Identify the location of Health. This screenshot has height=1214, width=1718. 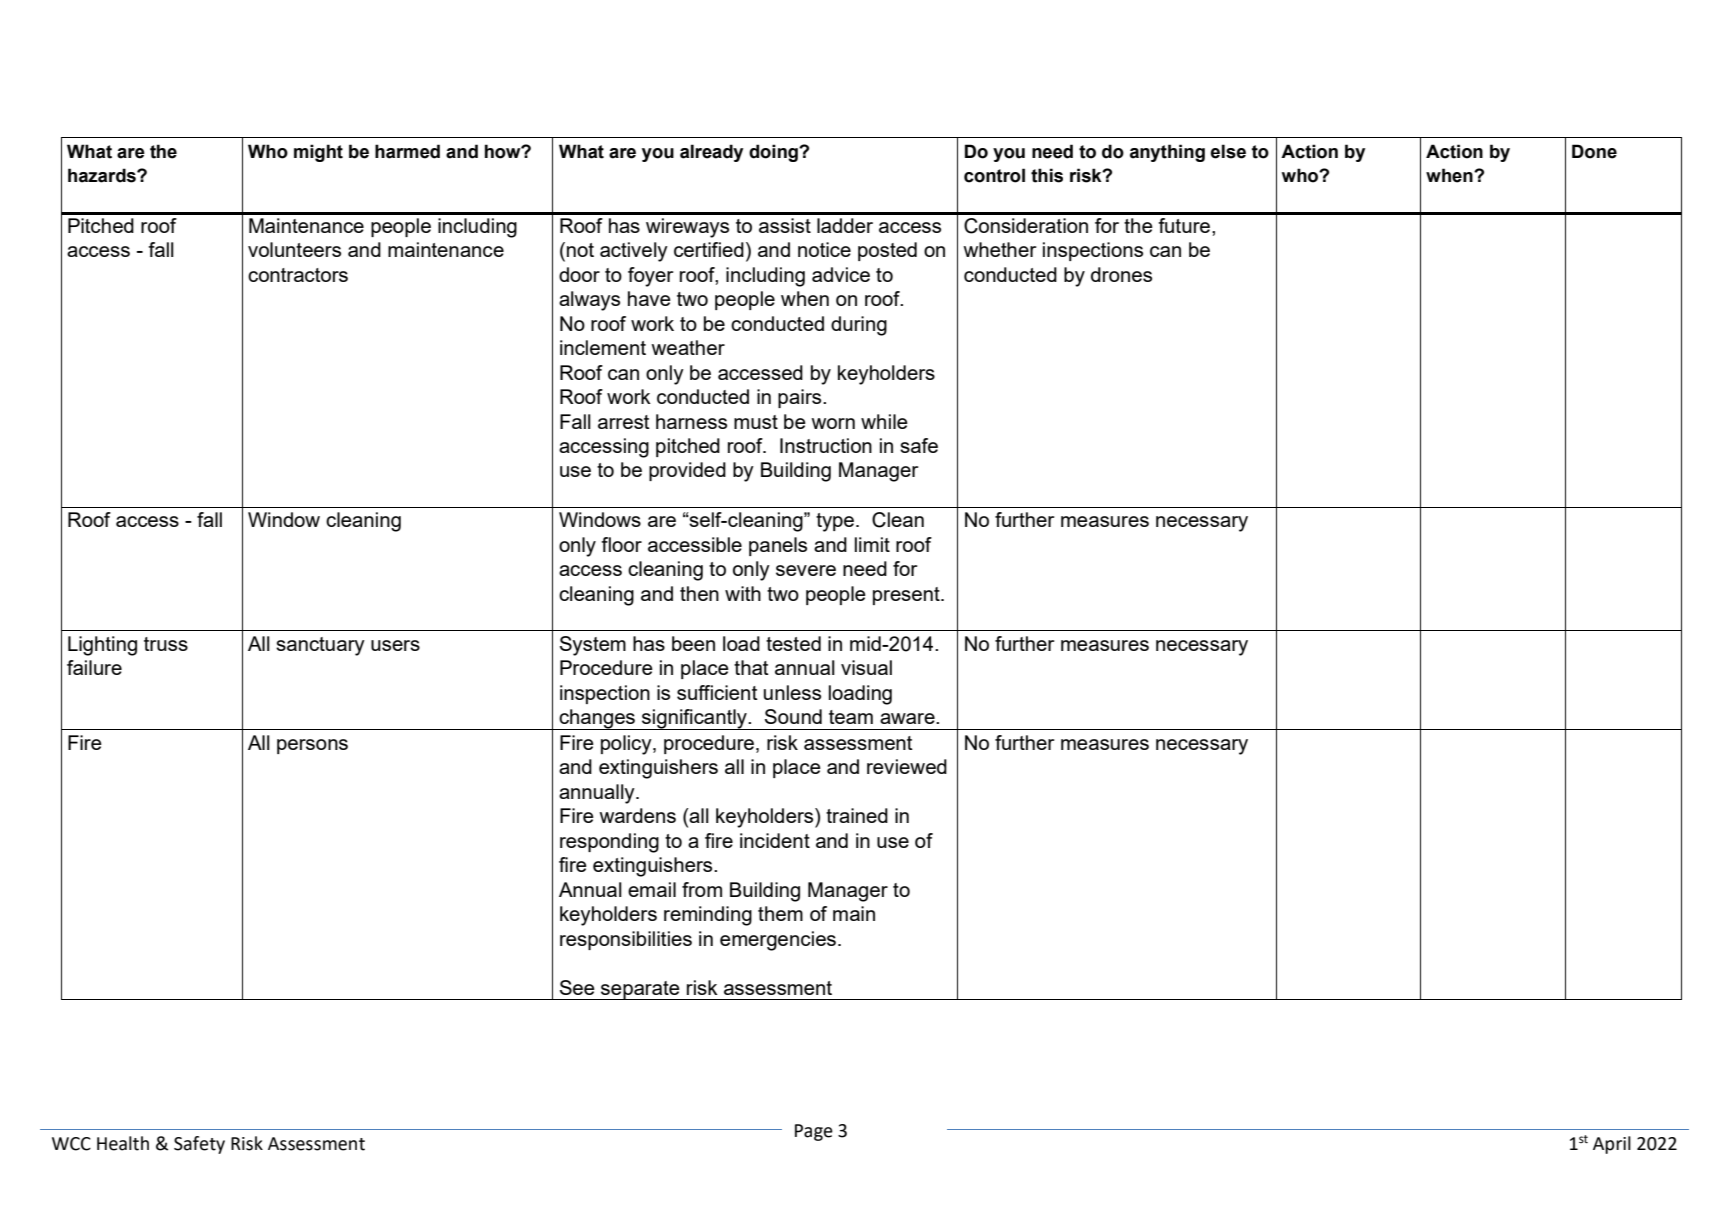
(123, 1143).
